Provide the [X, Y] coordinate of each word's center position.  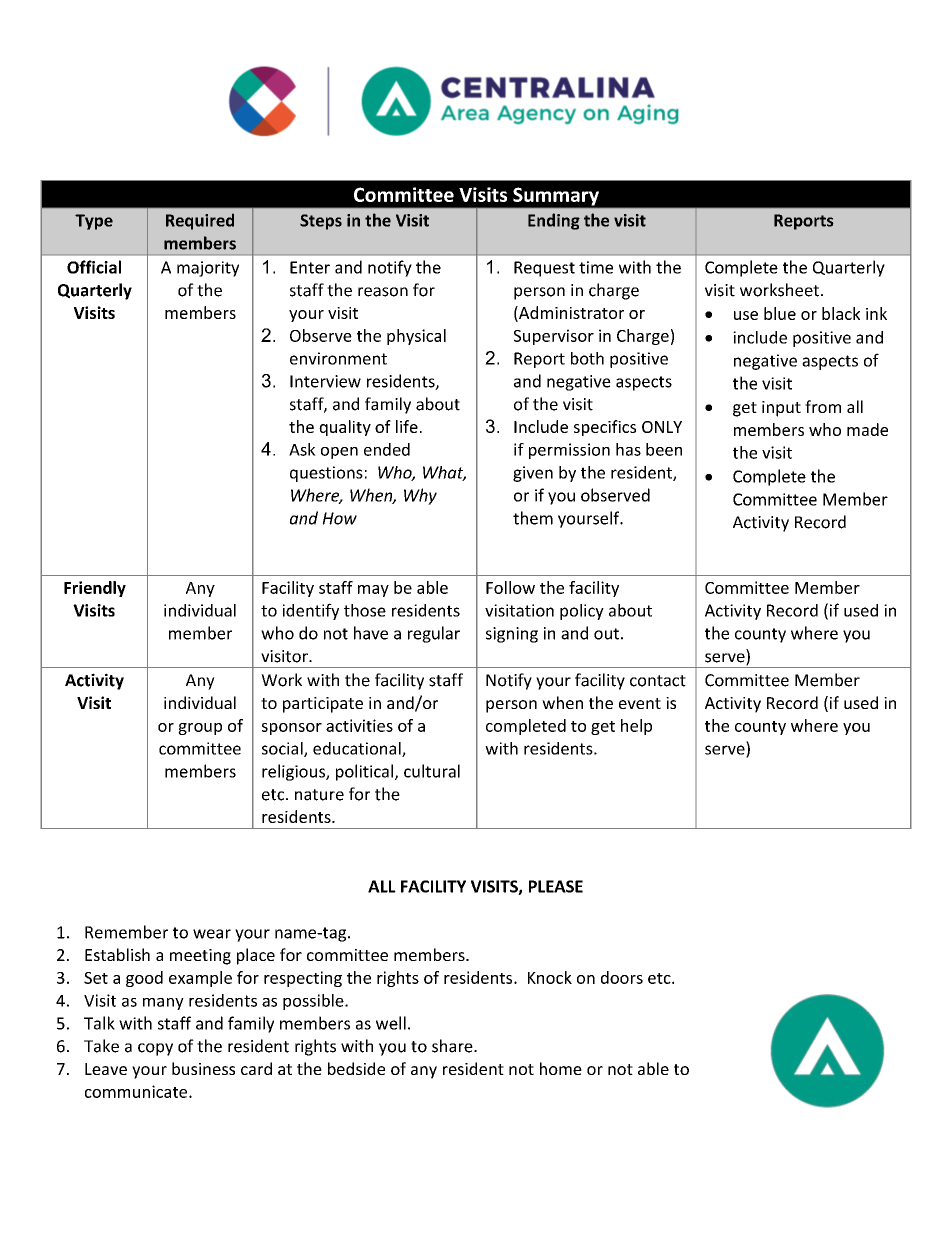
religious [294, 772]
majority [208, 269]
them [533, 518]
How [340, 518]
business [203, 1068]
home [561, 1068]
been [664, 449]
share [453, 1046]
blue [780, 313]
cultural [432, 771]
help [636, 727]
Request [544, 269]
